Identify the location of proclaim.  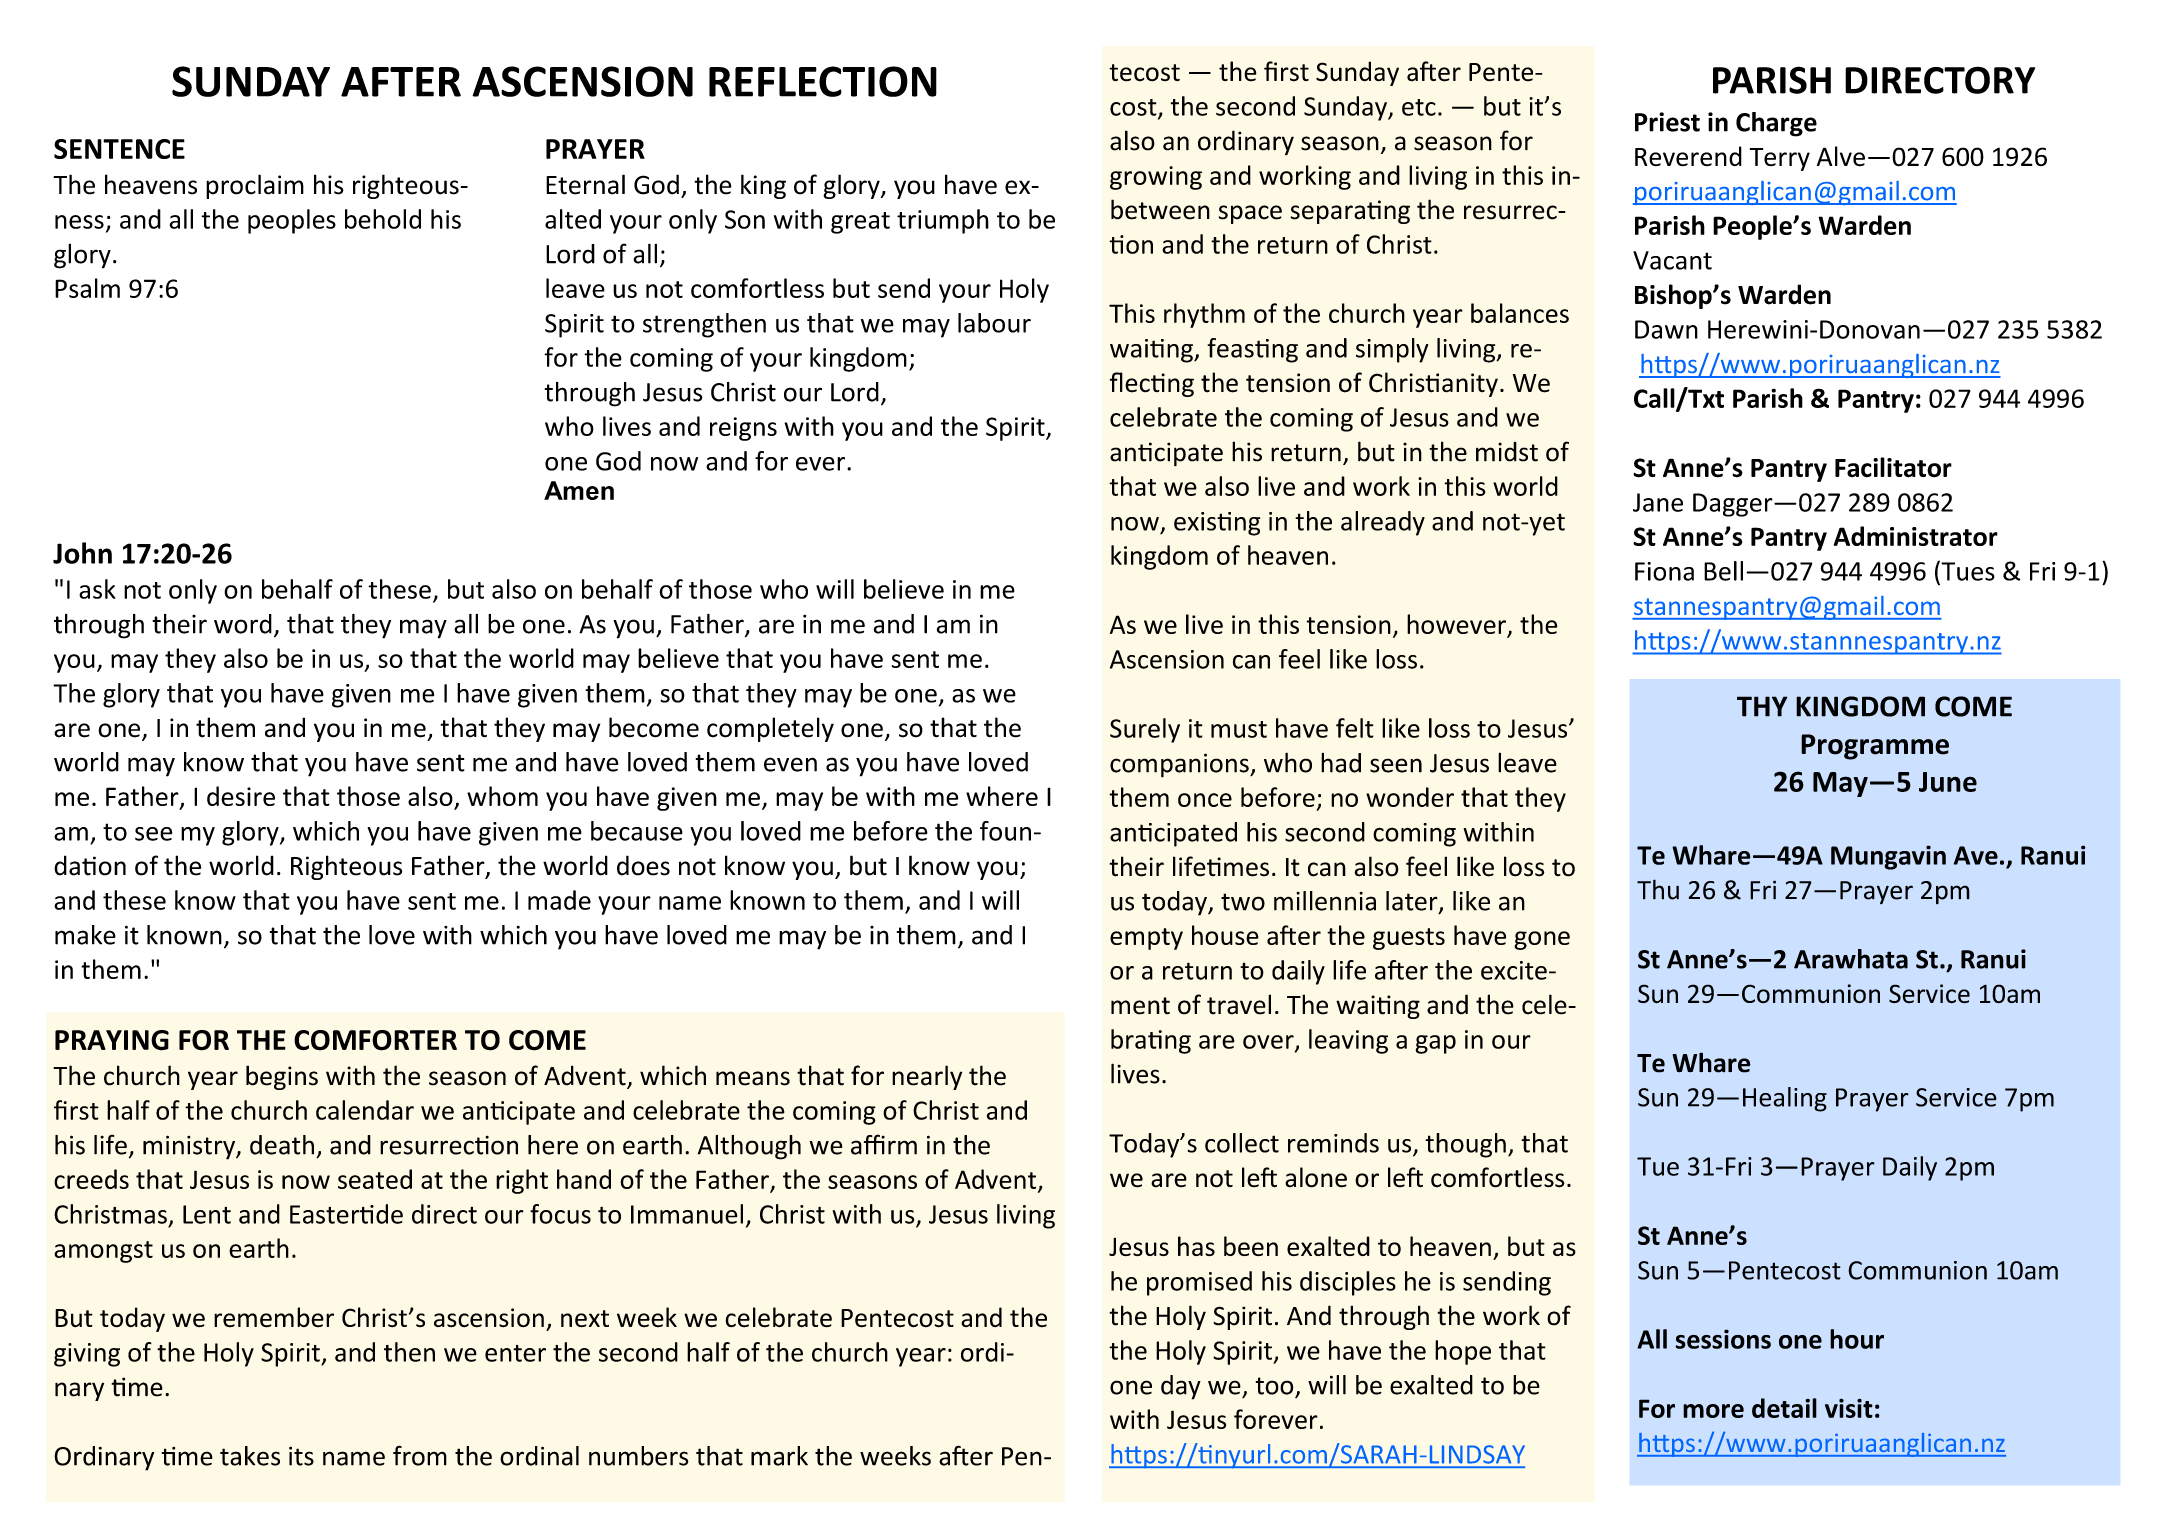
(255, 186).
